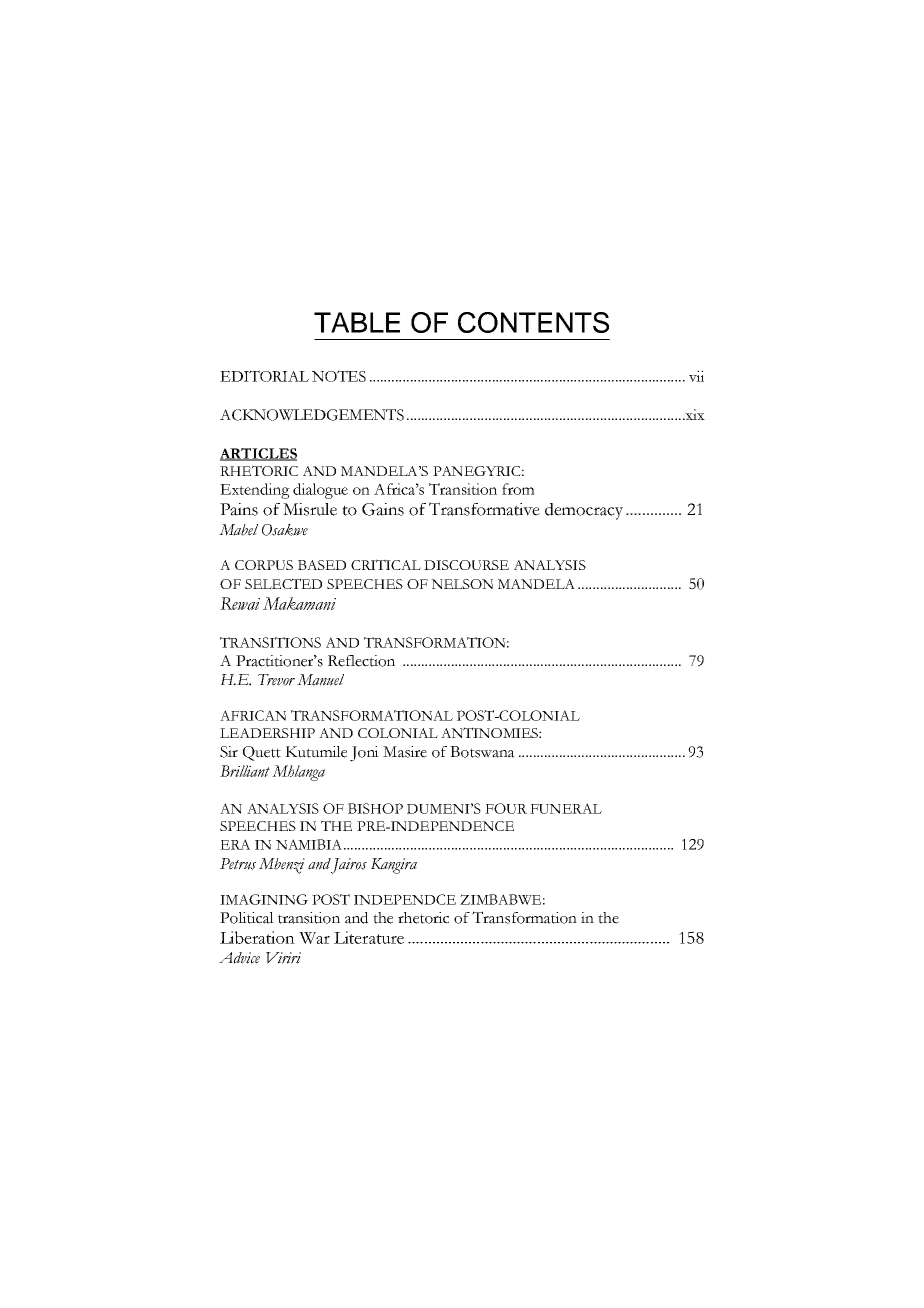 The height and width of the screenshot is (1308, 924). Describe the element at coordinates (566, 808) in the screenshot. I see `FUNERAL` at that location.
